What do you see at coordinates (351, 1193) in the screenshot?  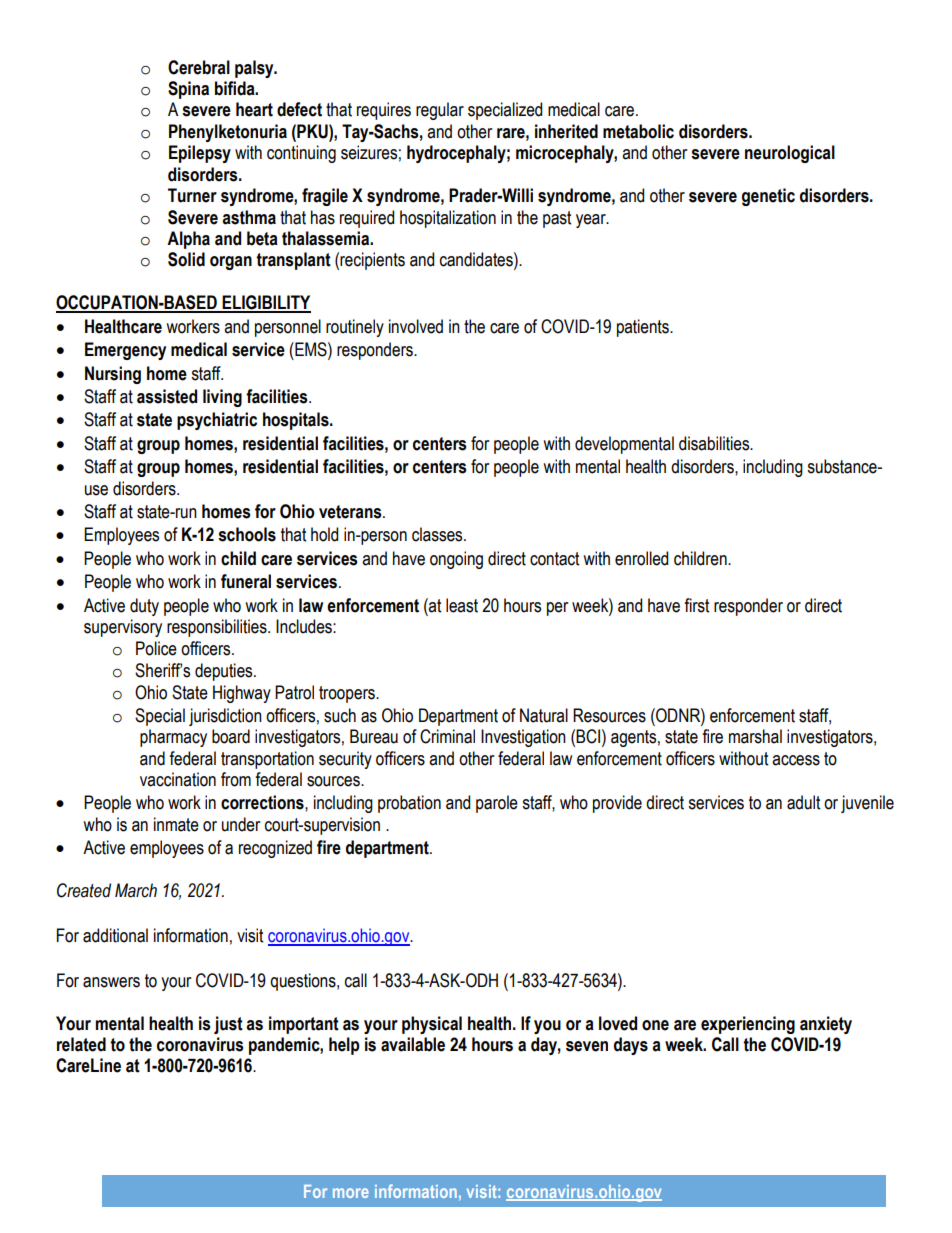 I see `more` at bounding box center [351, 1193].
